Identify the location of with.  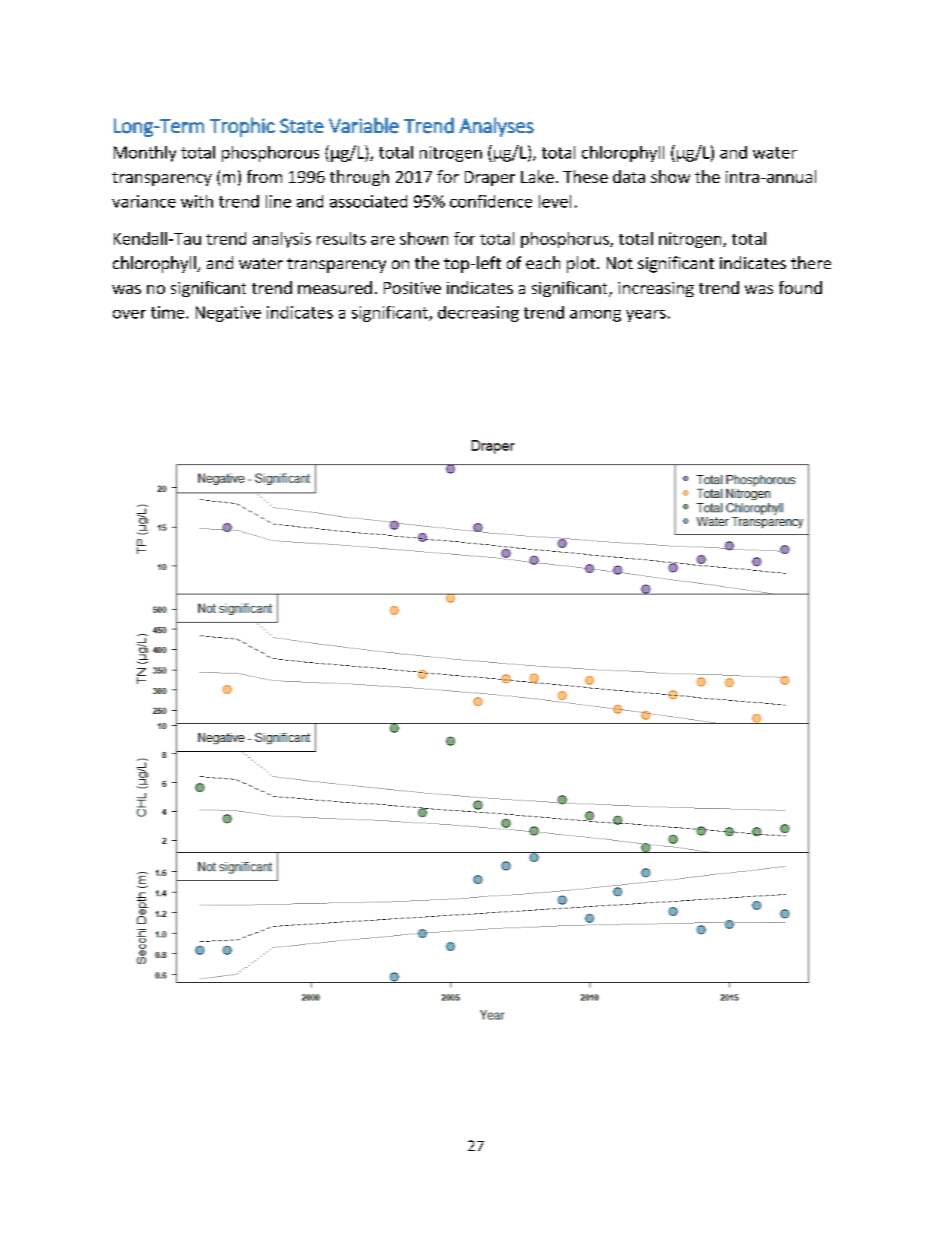
(197, 201).
